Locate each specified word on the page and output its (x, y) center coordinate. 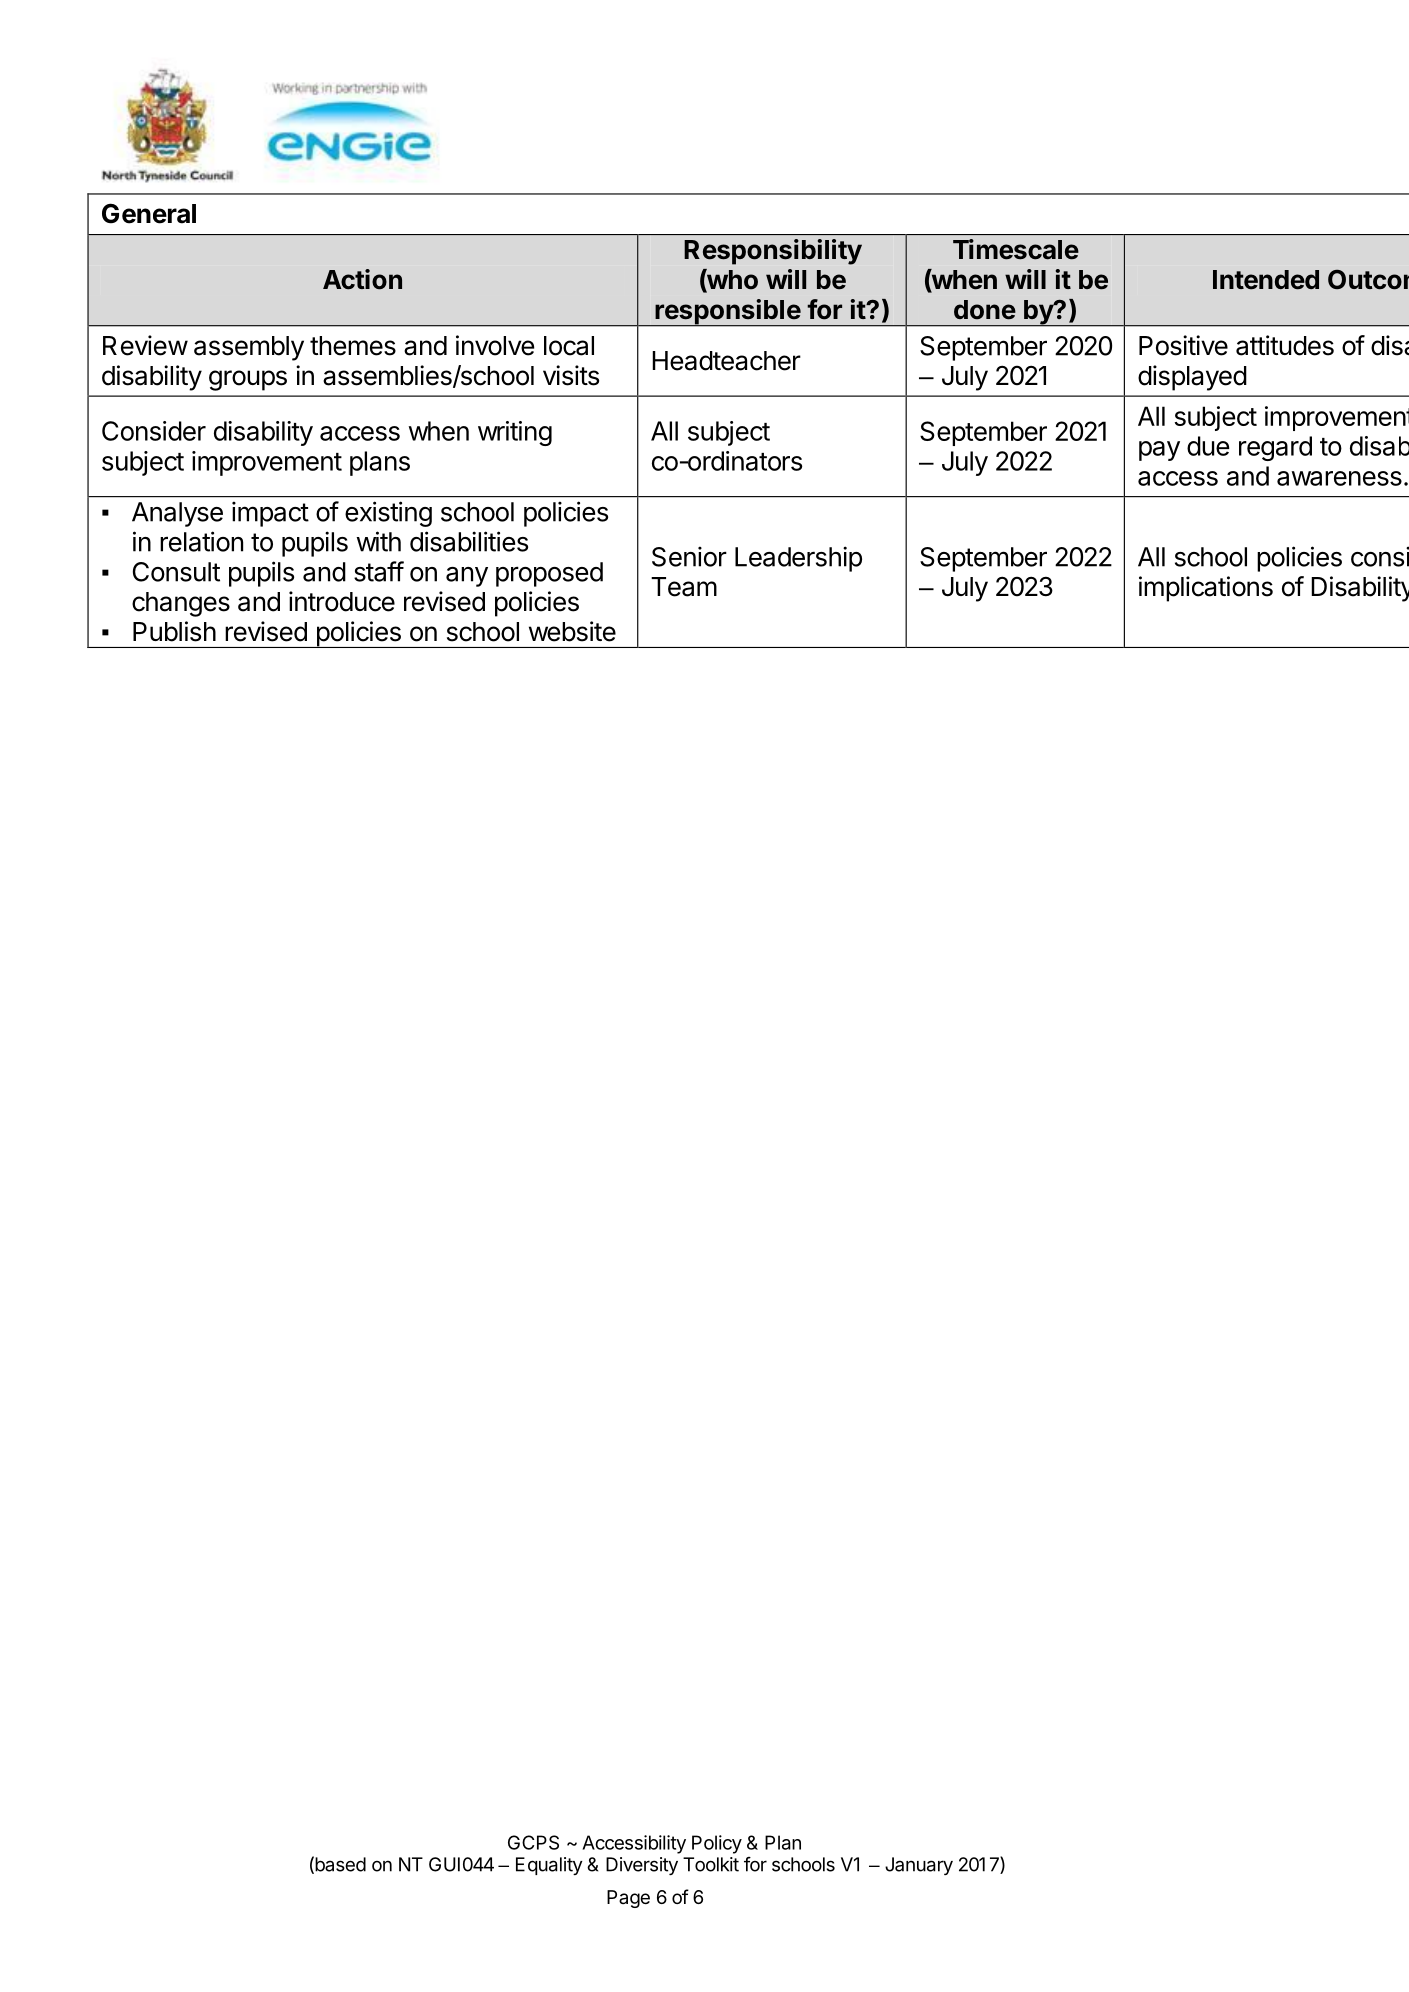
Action (362, 279)
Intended (1266, 280)
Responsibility (773, 252)
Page (628, 1899)
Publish (174, 631)
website (572, 631)
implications (1206, 589)
